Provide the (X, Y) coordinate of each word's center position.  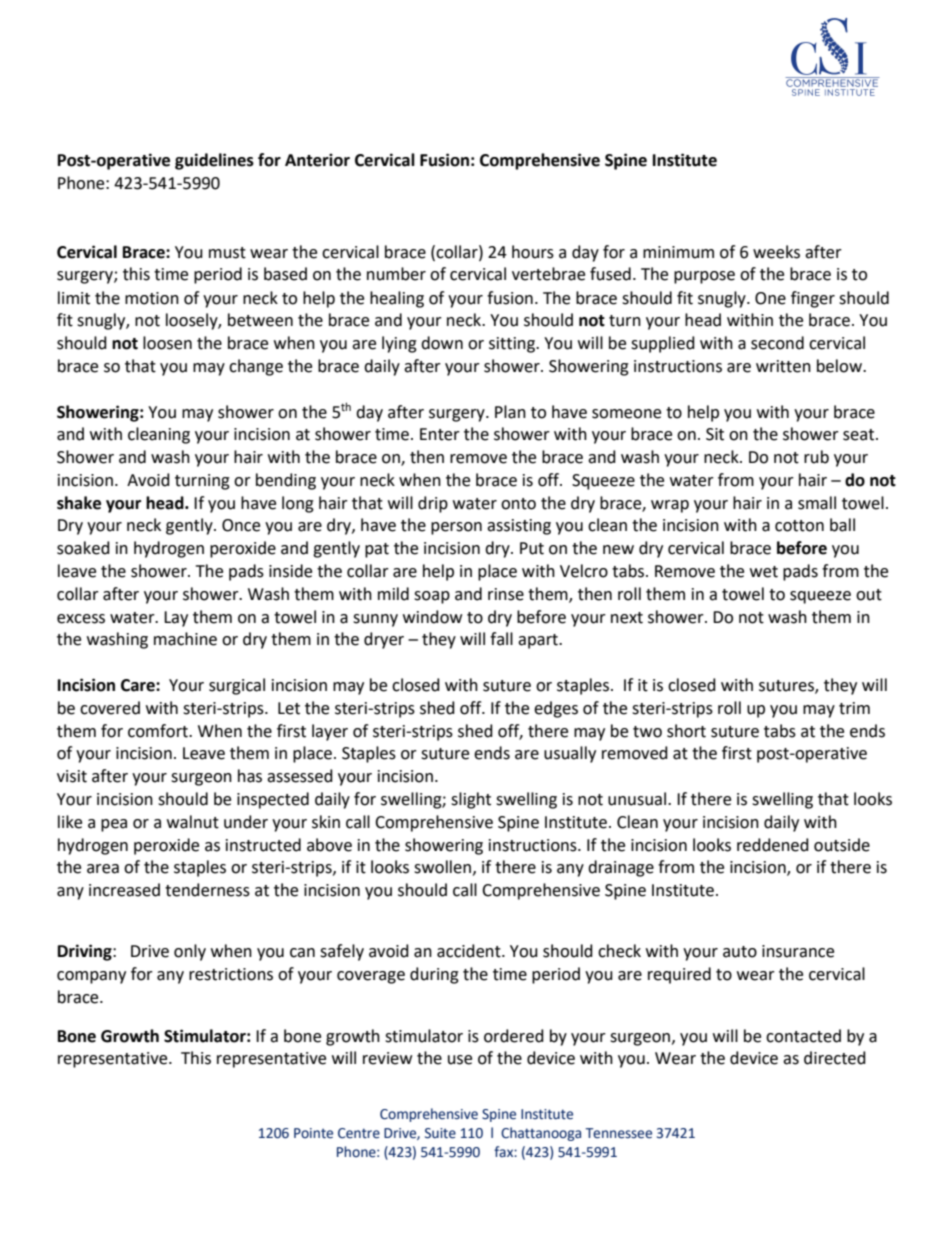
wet (764, 572)
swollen (442, 867)
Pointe (313, 1133)
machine (185, 639)
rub (816, 457)
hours (533, 252)
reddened (773, 845)
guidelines (214, 161)
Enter (440, 434)
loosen (167, 343)
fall (501, 639)
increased (124, 890)
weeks (776, 252)
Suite (440, 1133)
